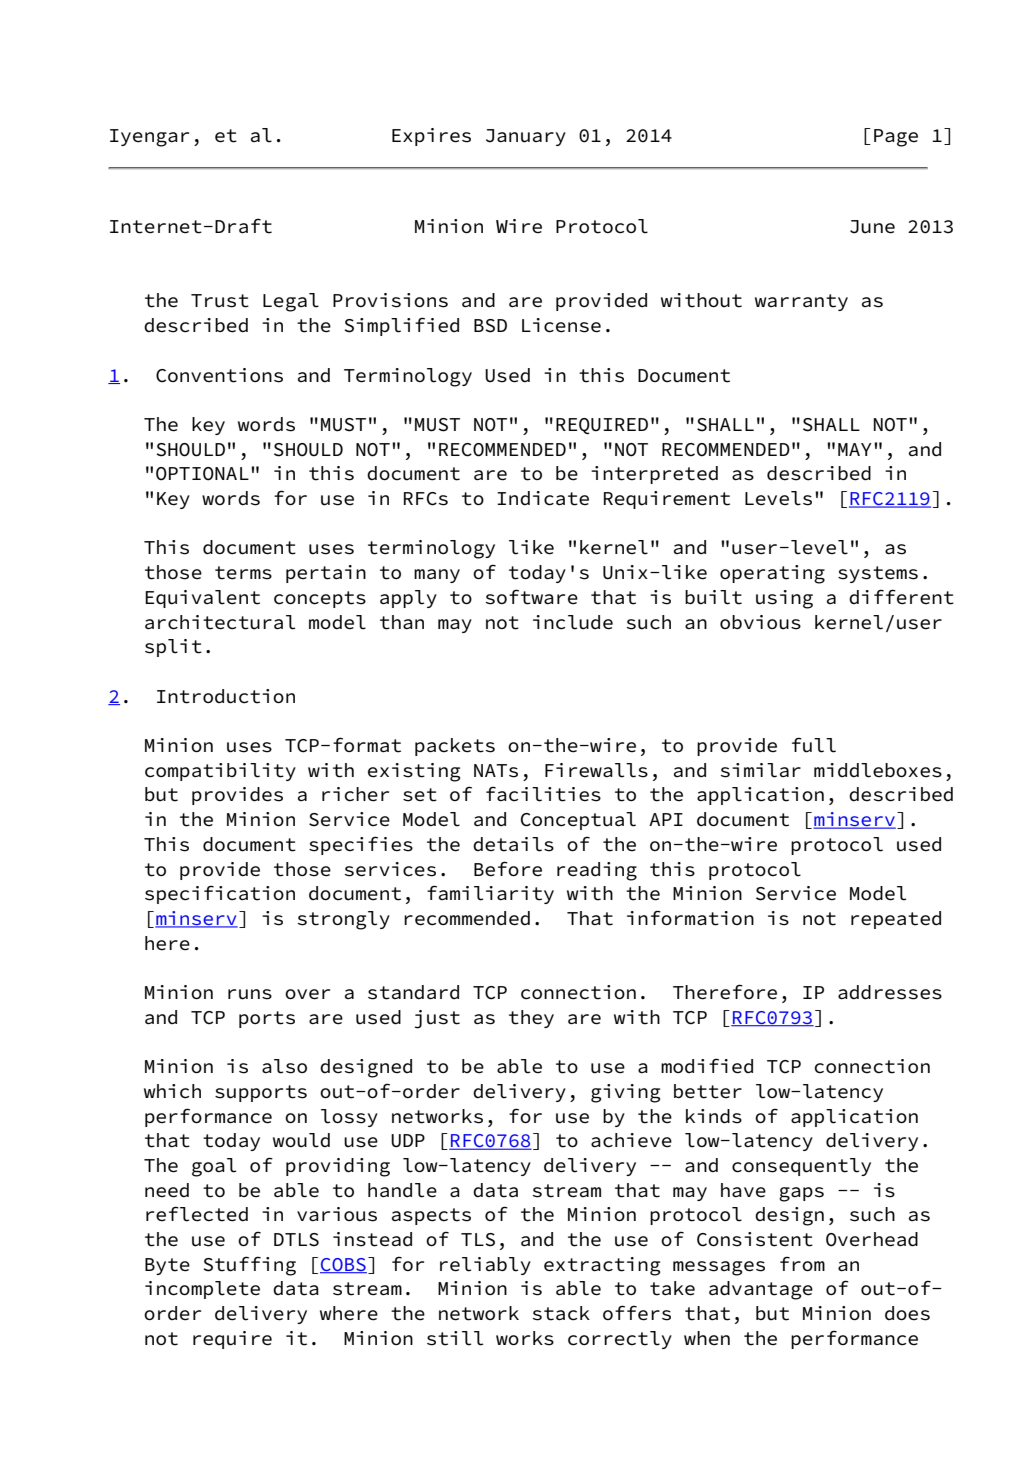 The width and height of the image is (1036, 1465). What do you see at coordinates (202, 1290) in the image?
I see `incomplete` at bounding box center [202, 1290].
